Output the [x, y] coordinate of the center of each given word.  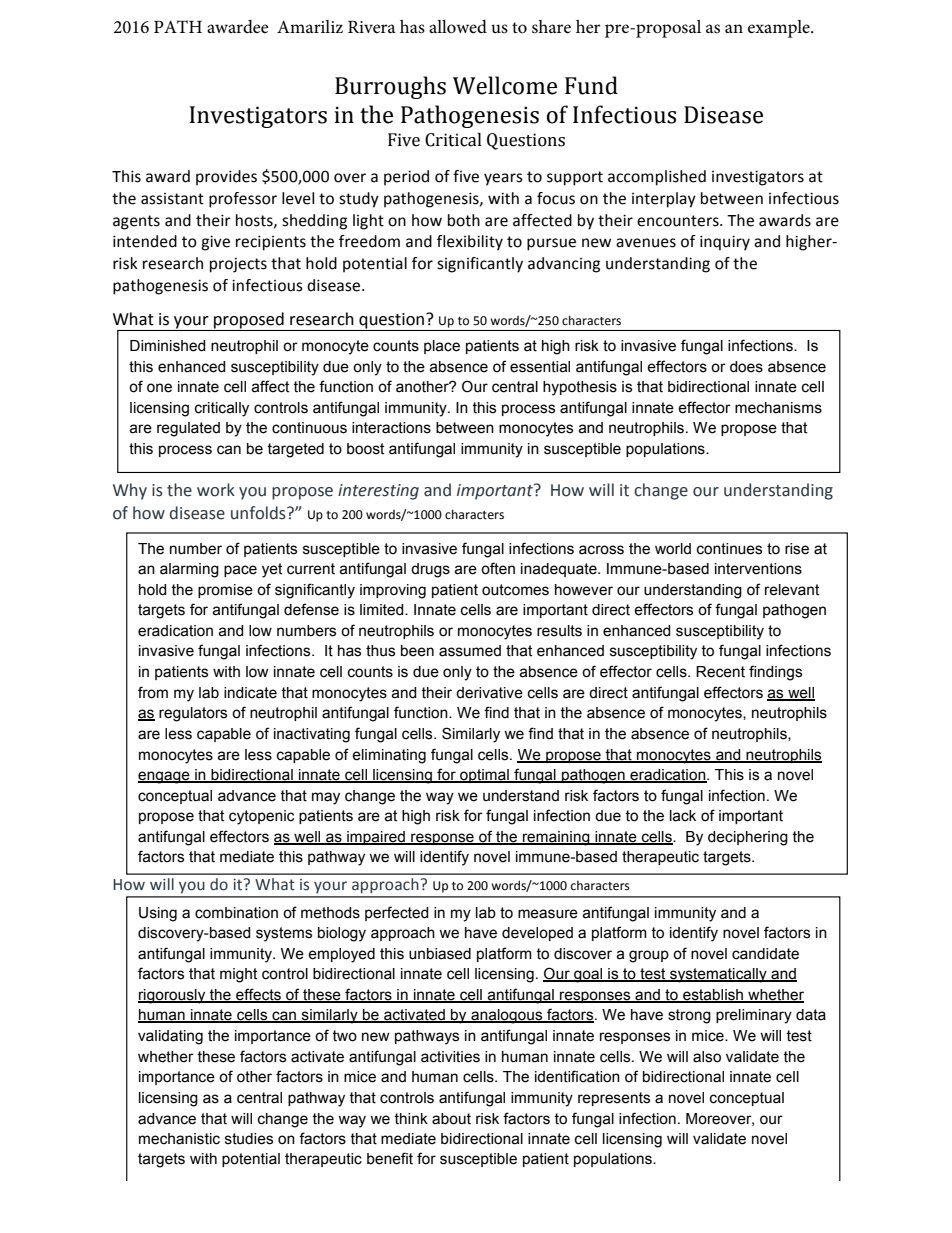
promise [225, 591]
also [707, 1057]
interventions [758, 569]
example [780, 29]
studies [249, 1139]
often [498, 568]
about [451, 1119]
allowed [458, 27]
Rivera [372, 27]
